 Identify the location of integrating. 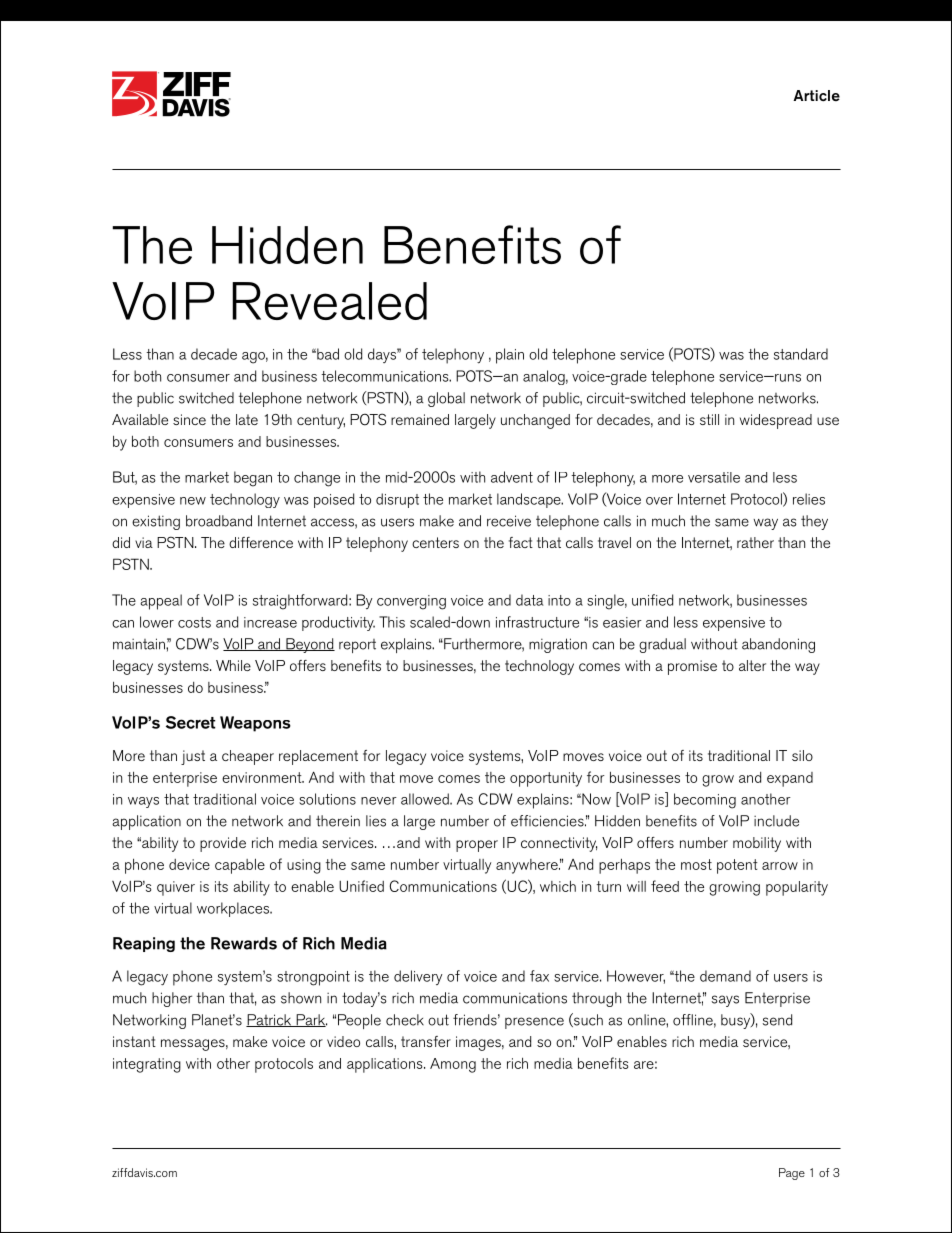
(147, 1065).
